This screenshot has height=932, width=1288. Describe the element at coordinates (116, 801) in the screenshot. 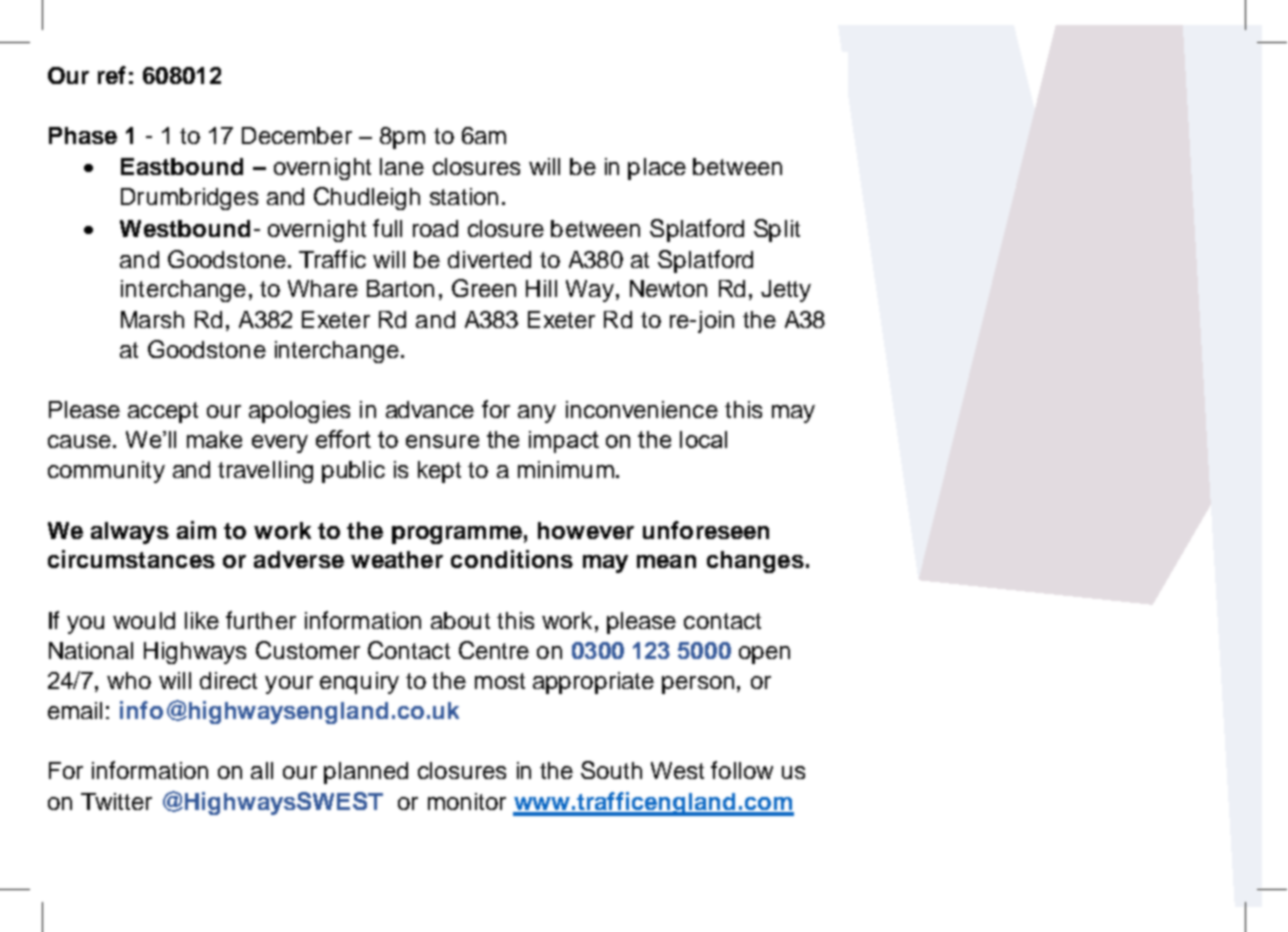

I see `Twitter` at that location.
